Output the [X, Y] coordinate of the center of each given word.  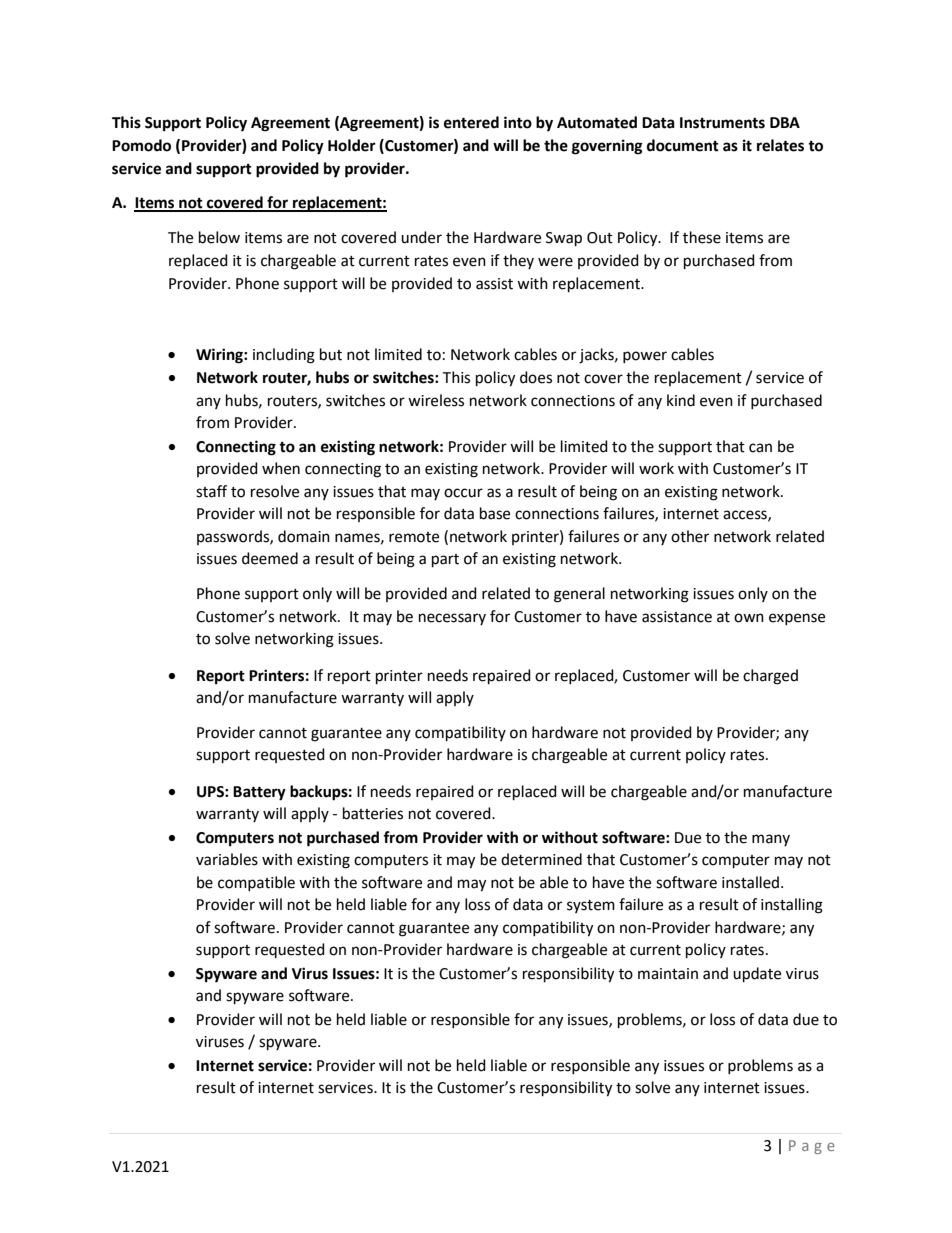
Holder [352, 145]
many [771, 840]
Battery [259, 793]
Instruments [722, 123]
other [690, 536]
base [495, 513]
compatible [256, 883]
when [281, 468]
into [518, 122]
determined [541, 859]
